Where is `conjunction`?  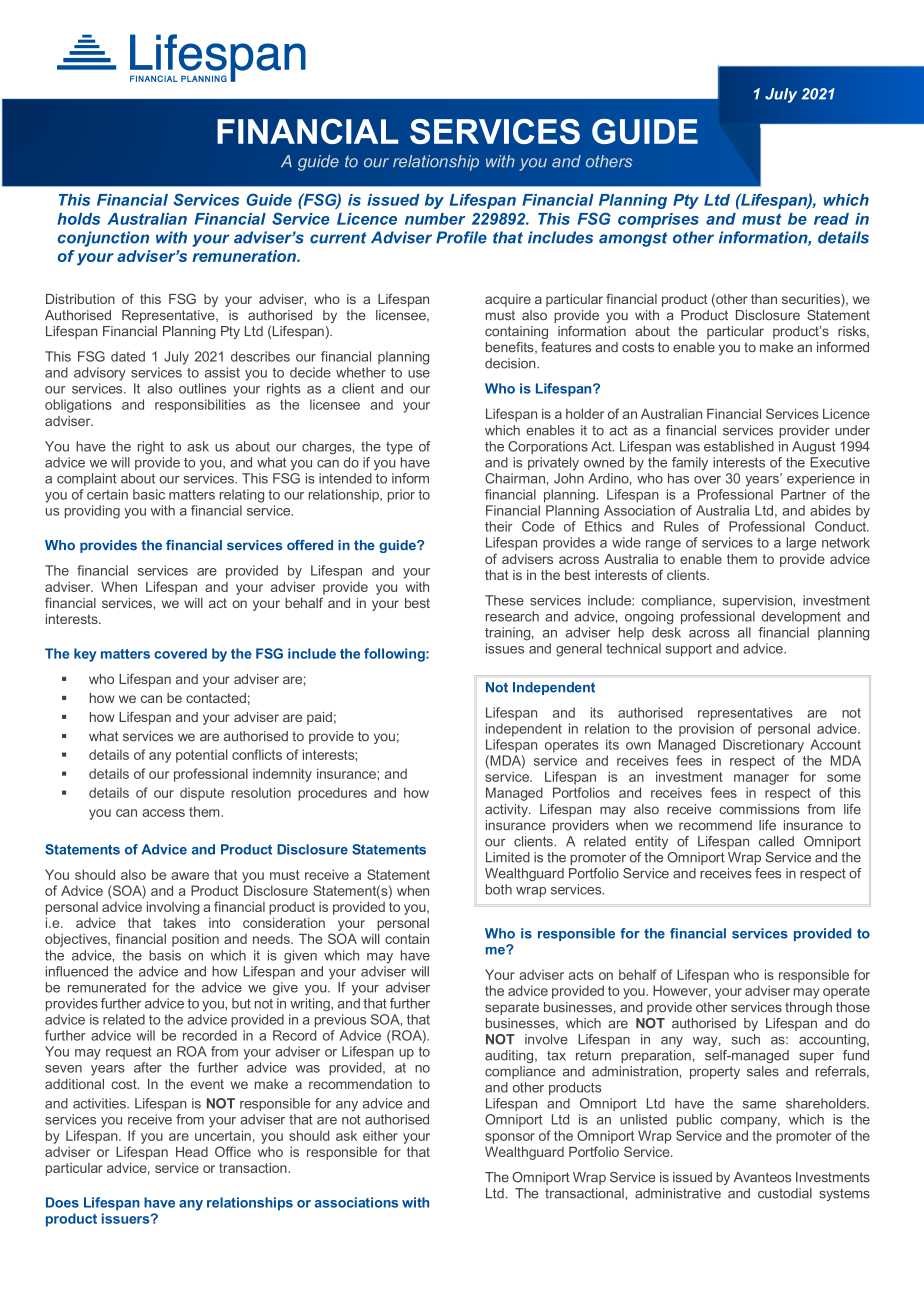
conjunction is located at coordinates (103, 239).
